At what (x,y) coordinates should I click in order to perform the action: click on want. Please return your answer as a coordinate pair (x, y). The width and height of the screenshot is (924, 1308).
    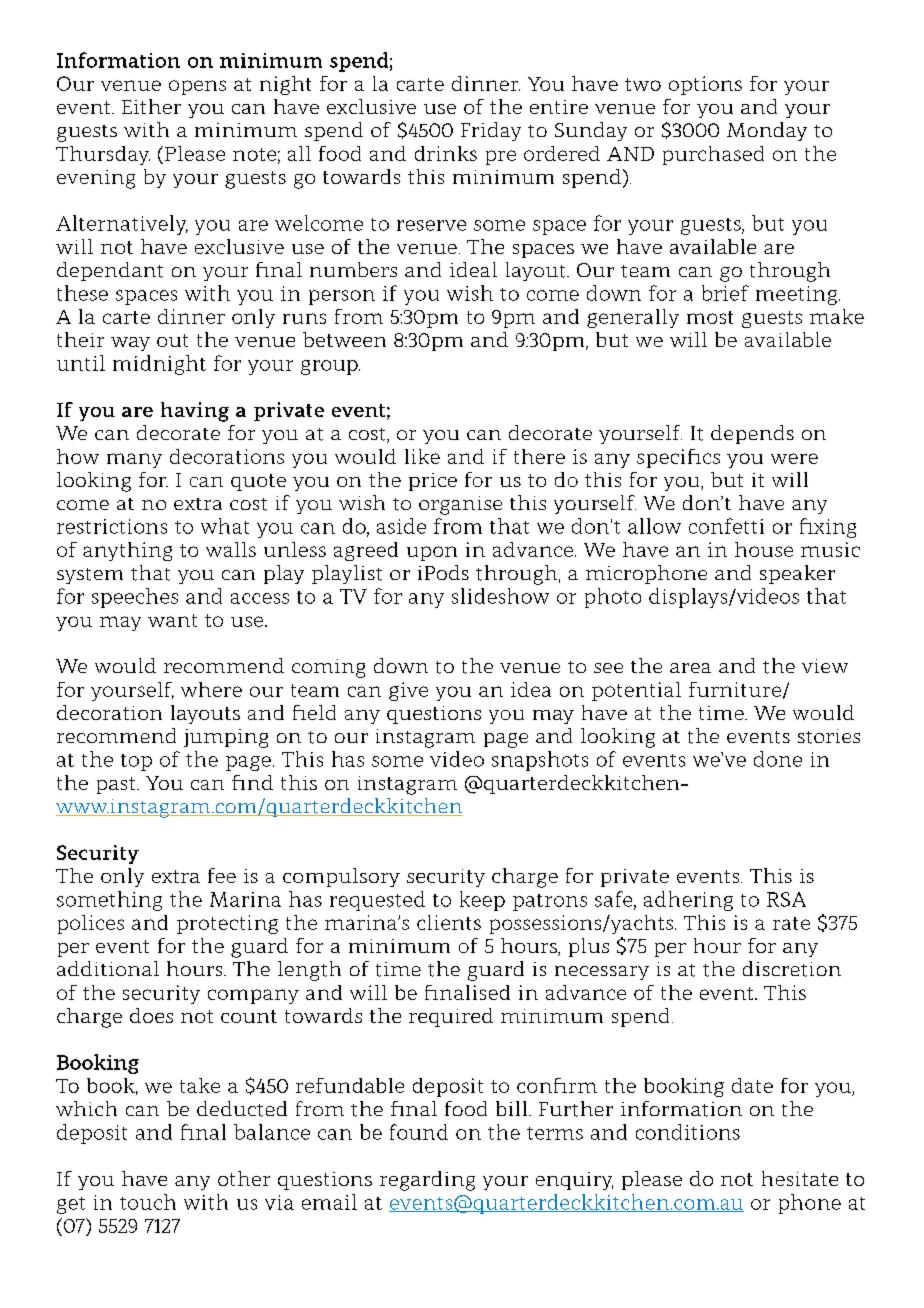
    Looking at the image, I should click on (172, 620).
